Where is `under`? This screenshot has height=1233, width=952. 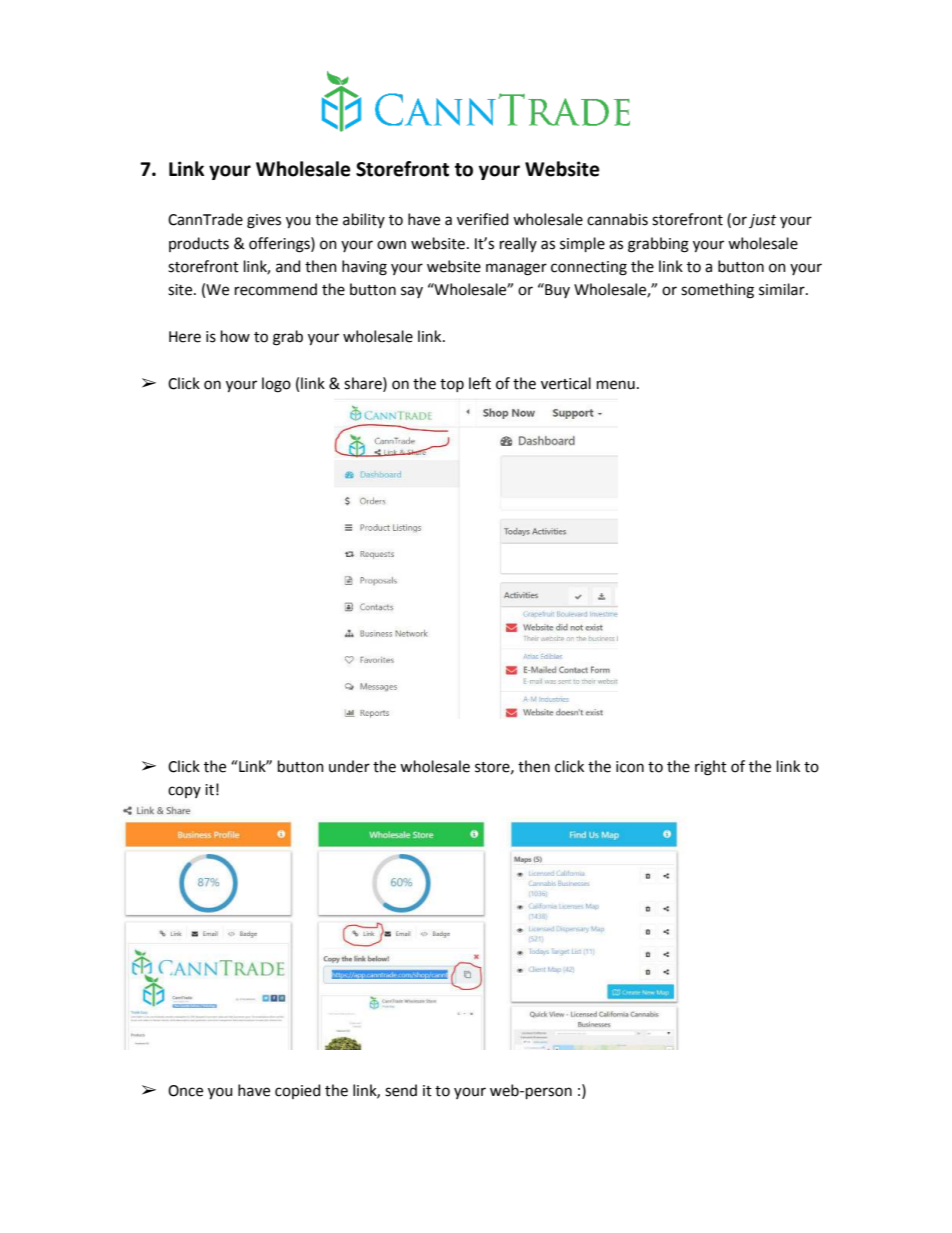 under is located at coordinates (349, 766).
